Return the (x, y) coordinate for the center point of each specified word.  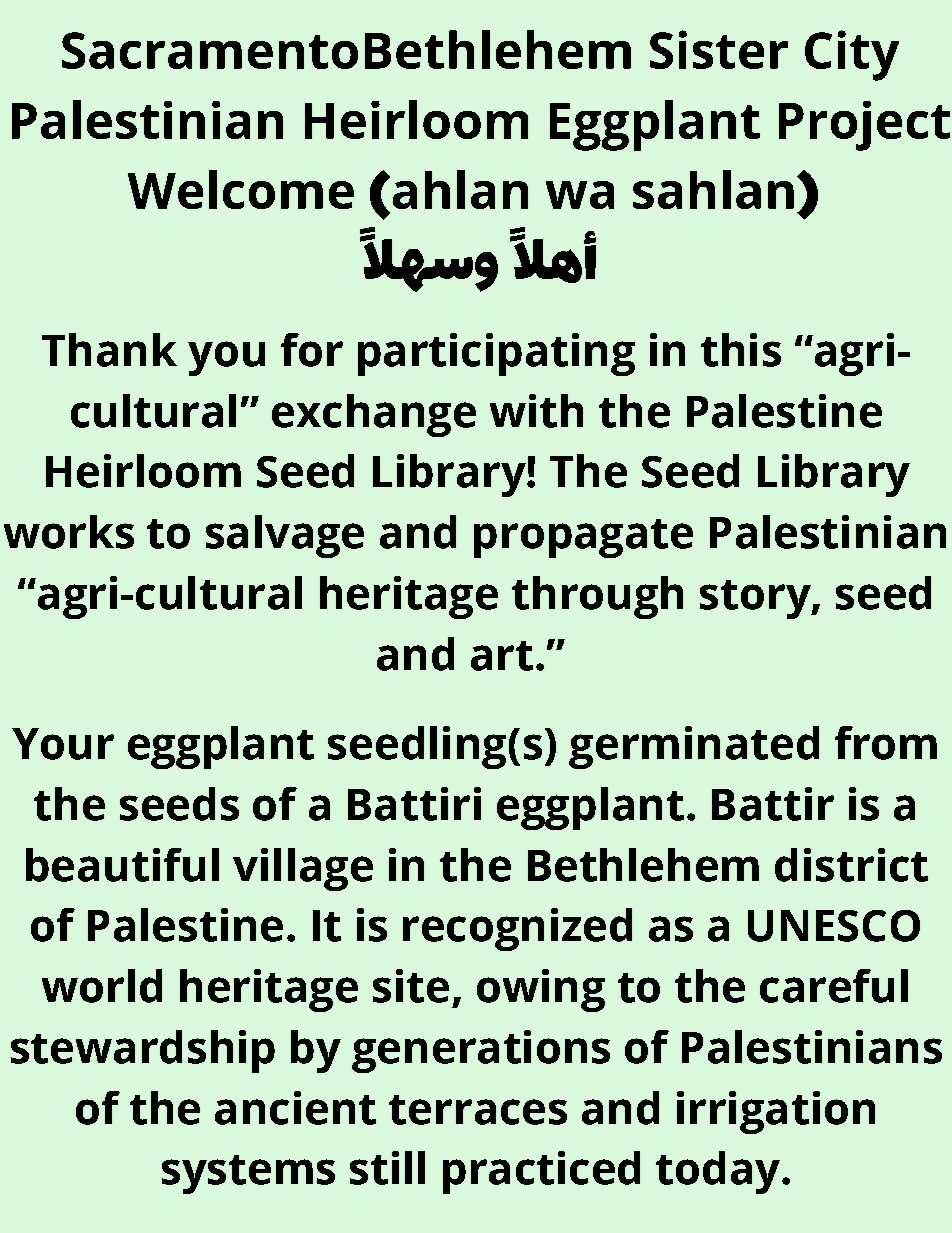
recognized (517, 929)
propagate (583, 538)
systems (248, 1174)
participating (496, 354)
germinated (694, 747)
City (852, 55)
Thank (109, 350)
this (741, 350)
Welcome (241, 189)
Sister (719, 49)
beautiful (122, 865)
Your (63, 744)
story (756, 599)
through (597, 597)
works (69, 532)
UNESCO (834, 926)
